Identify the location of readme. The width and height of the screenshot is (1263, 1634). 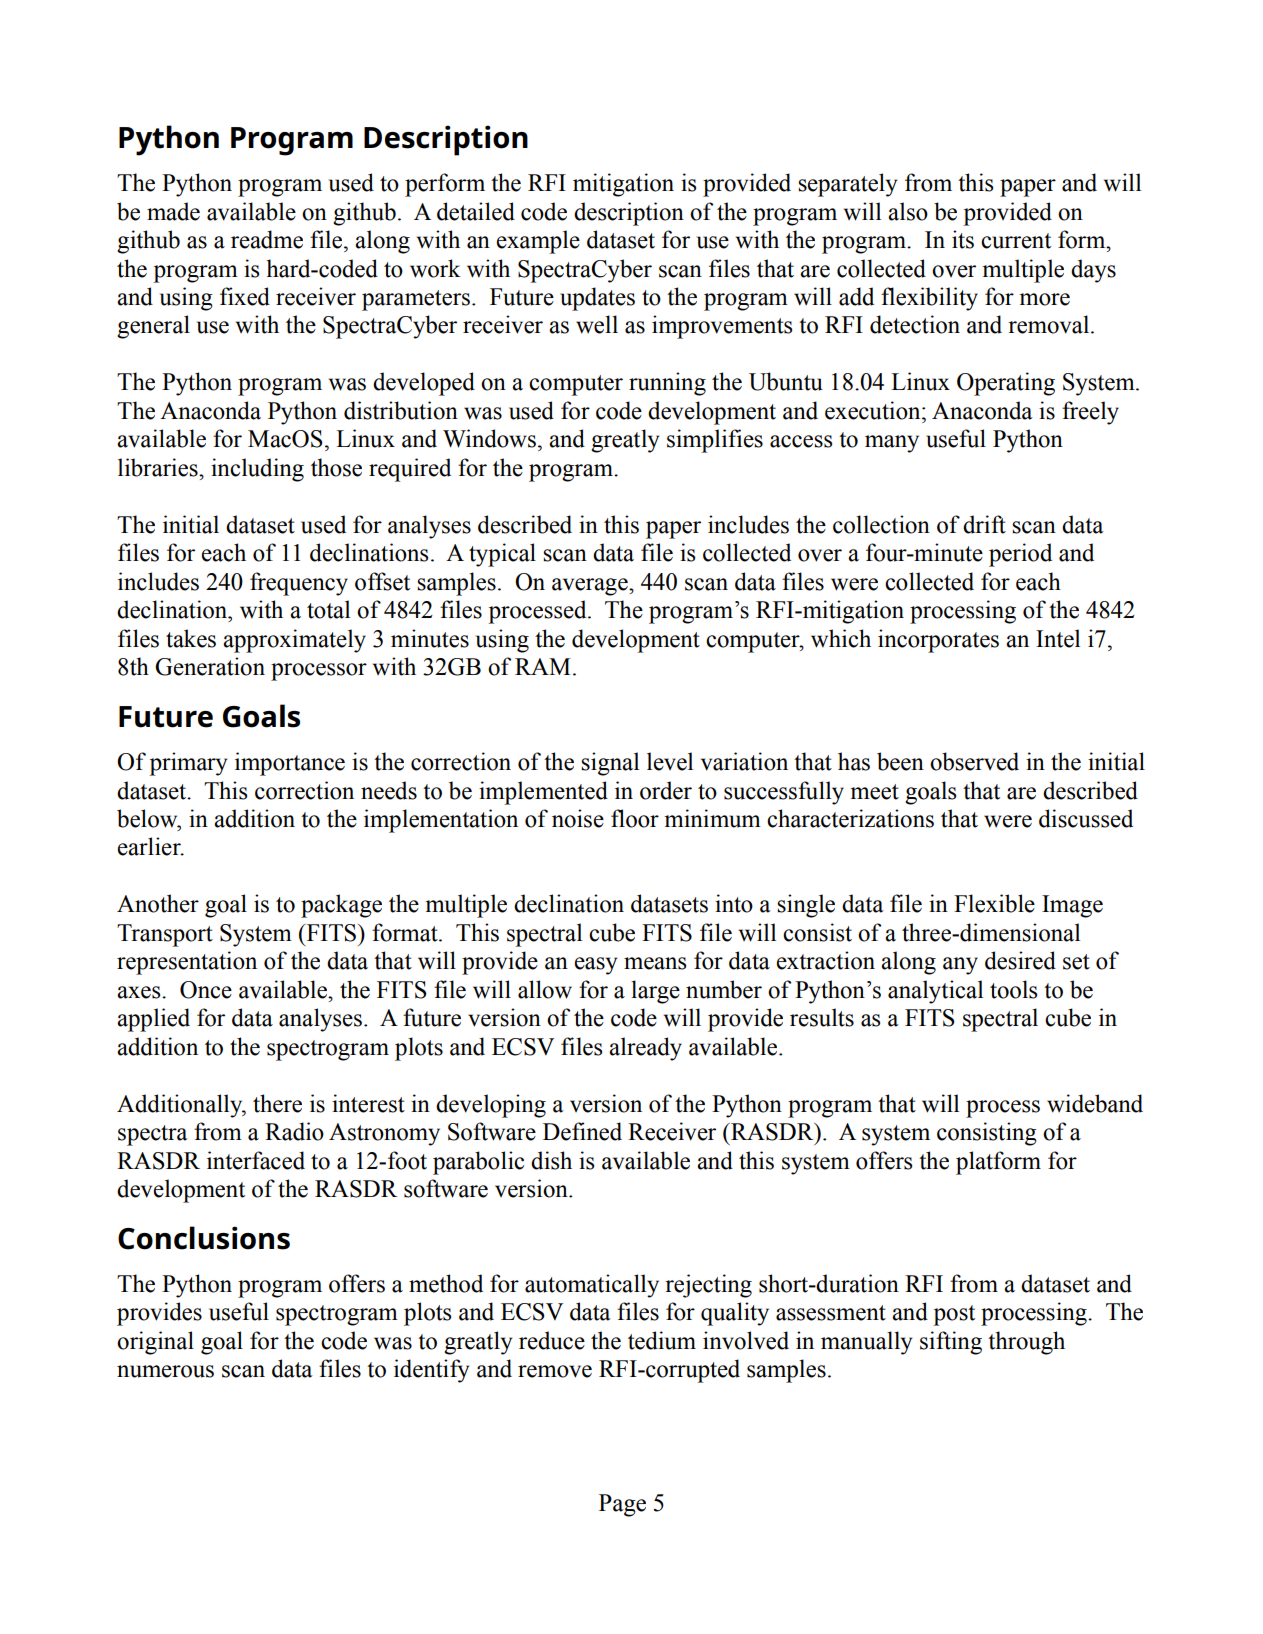
(267, 239).
